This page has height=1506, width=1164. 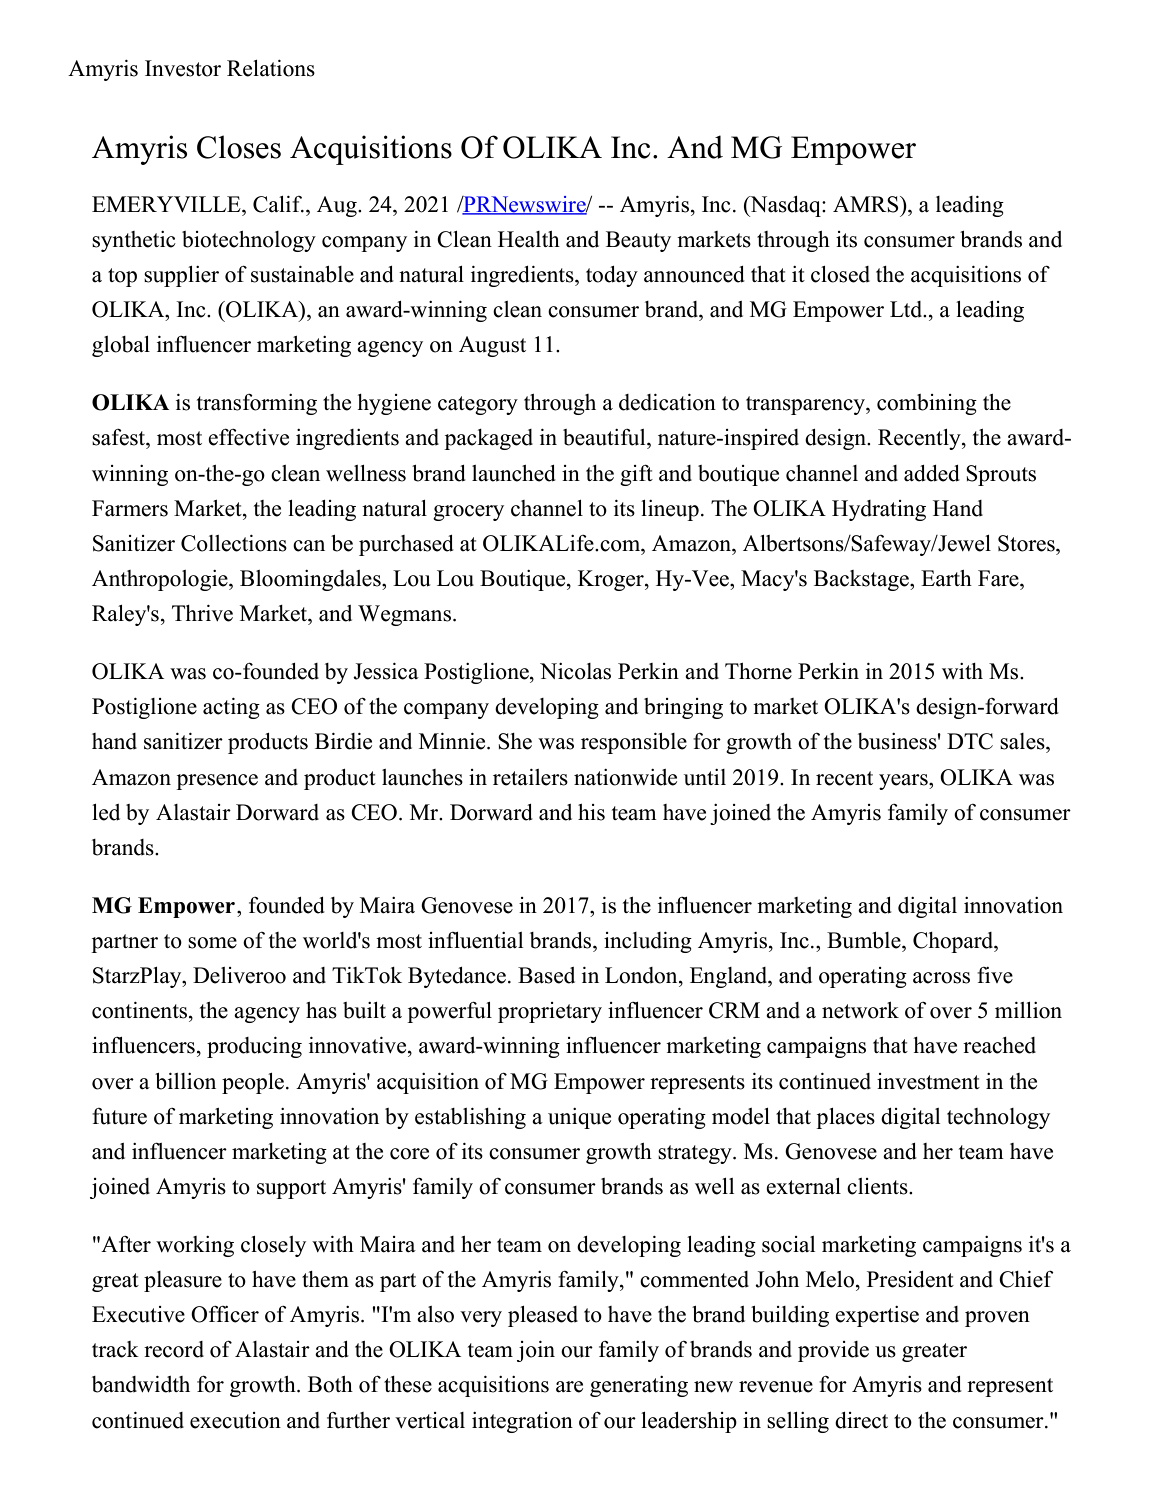 I want to click on proprietary, so click(x=550, y=1012).
